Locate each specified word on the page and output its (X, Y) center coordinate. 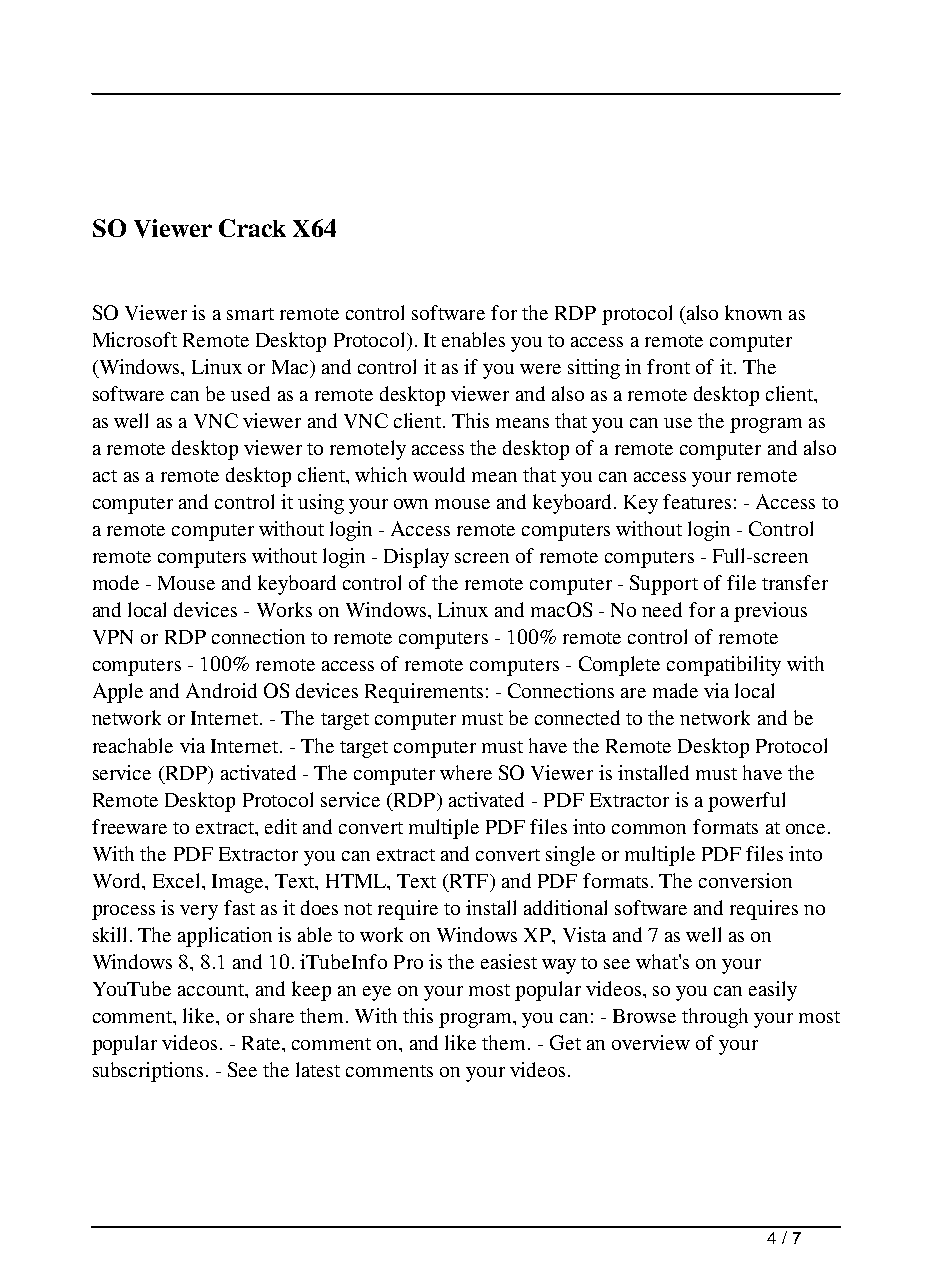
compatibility (724, 666)
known (753, 312)
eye (377, 993)
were (540, 369)
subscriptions (148, 1072)
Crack (252, 228)
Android (221, 690)
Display (416, 558)
